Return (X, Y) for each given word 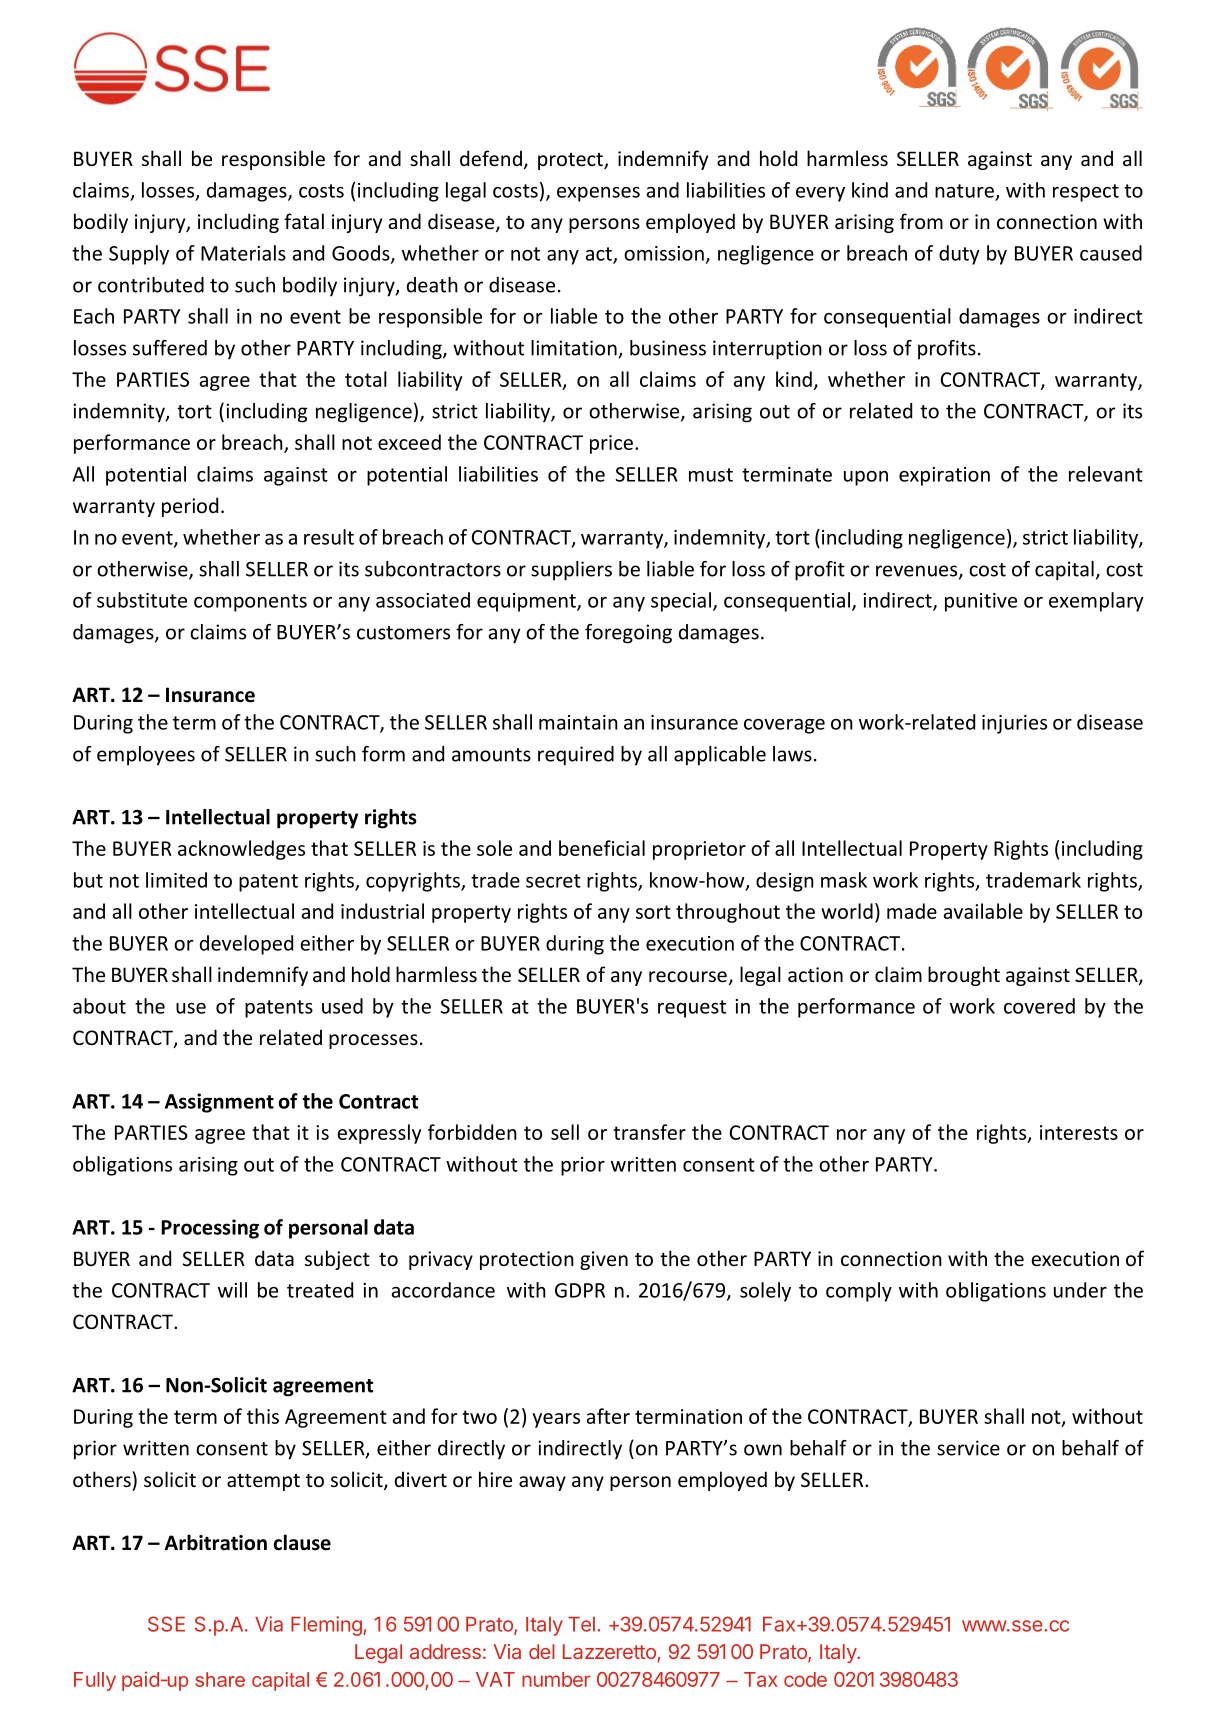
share (220, 1679)
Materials (243, 253)
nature (964, 191)
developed (246, 945)
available (983, 911)
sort (653, 912)
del (542, 1651)
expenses (598, 194)
